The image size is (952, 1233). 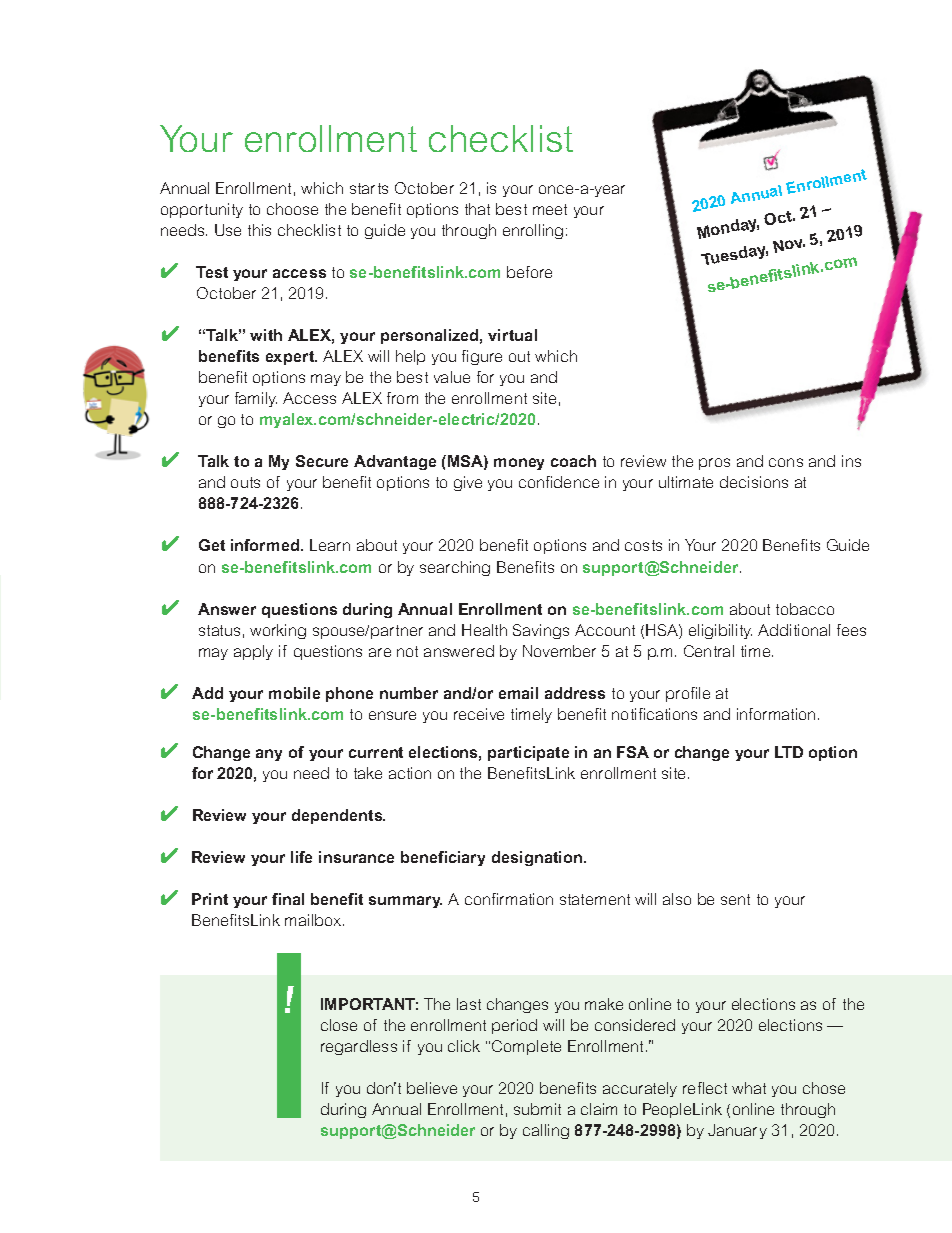 I want to click on enrolling, so click(x=533, y=231).
